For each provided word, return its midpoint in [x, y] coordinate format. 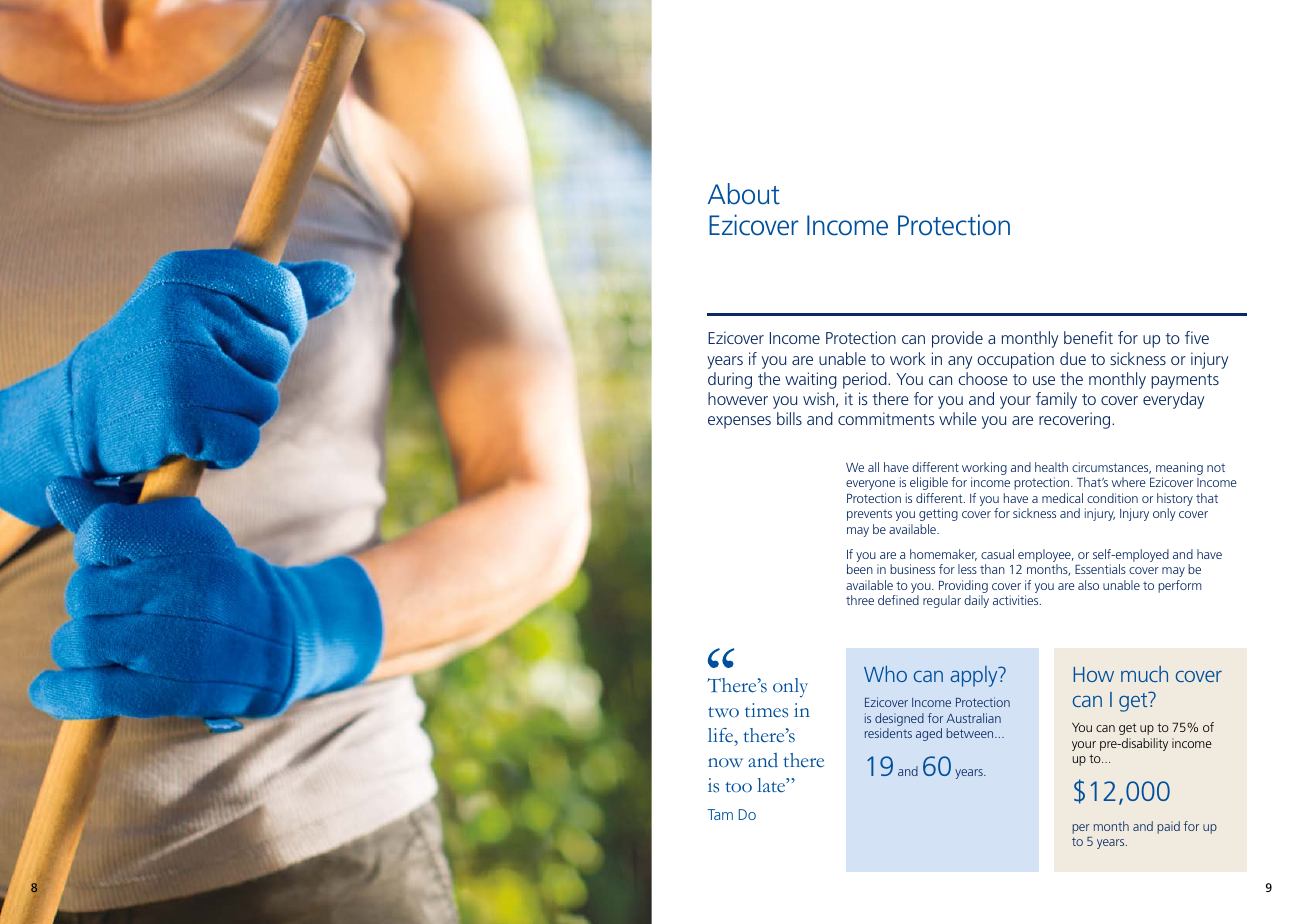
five [1197, 337]
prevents [869, 515]
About [744, 194]
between [971, 733]
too [738, 787]
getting [938, 514]
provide [957, 339]
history [1175, 501]
